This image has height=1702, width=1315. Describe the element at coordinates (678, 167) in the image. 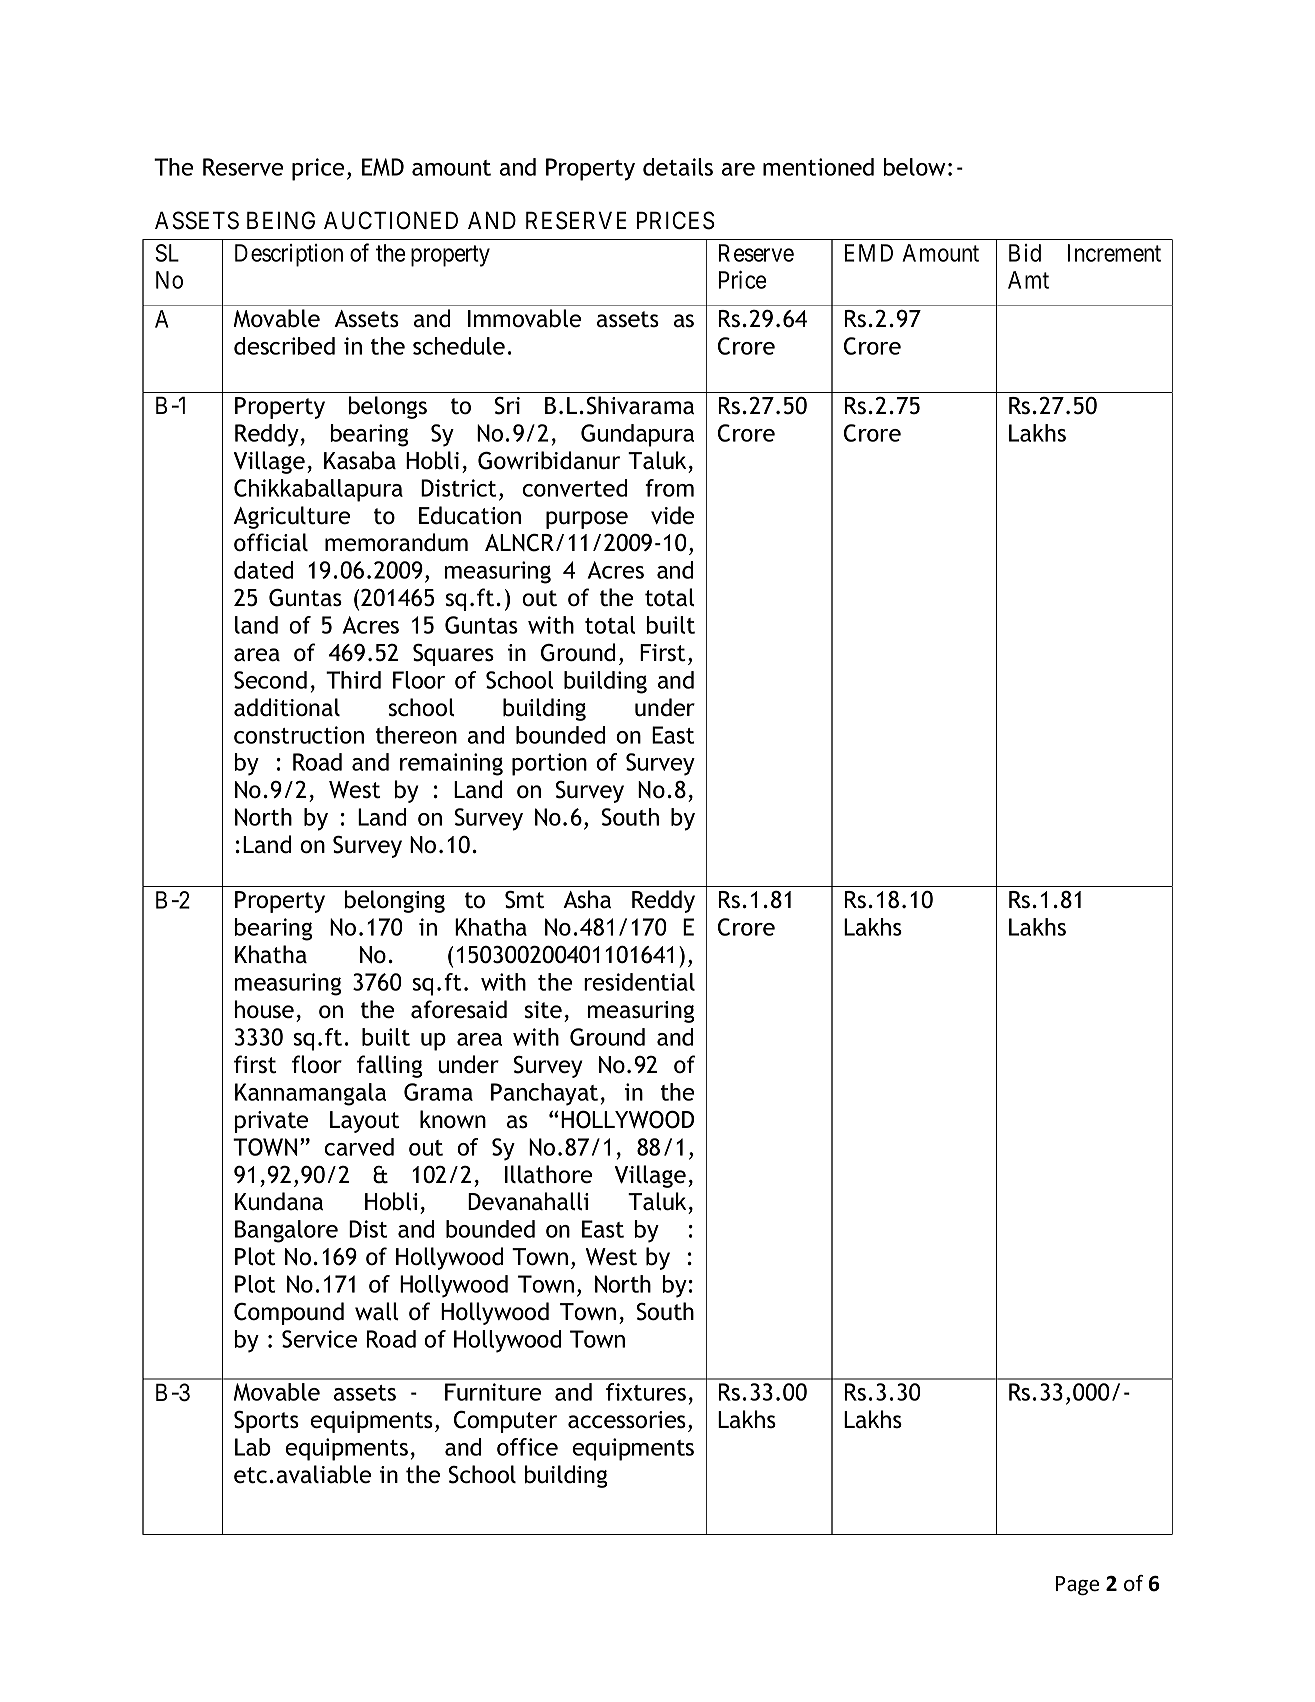

I see `details` at that location.
